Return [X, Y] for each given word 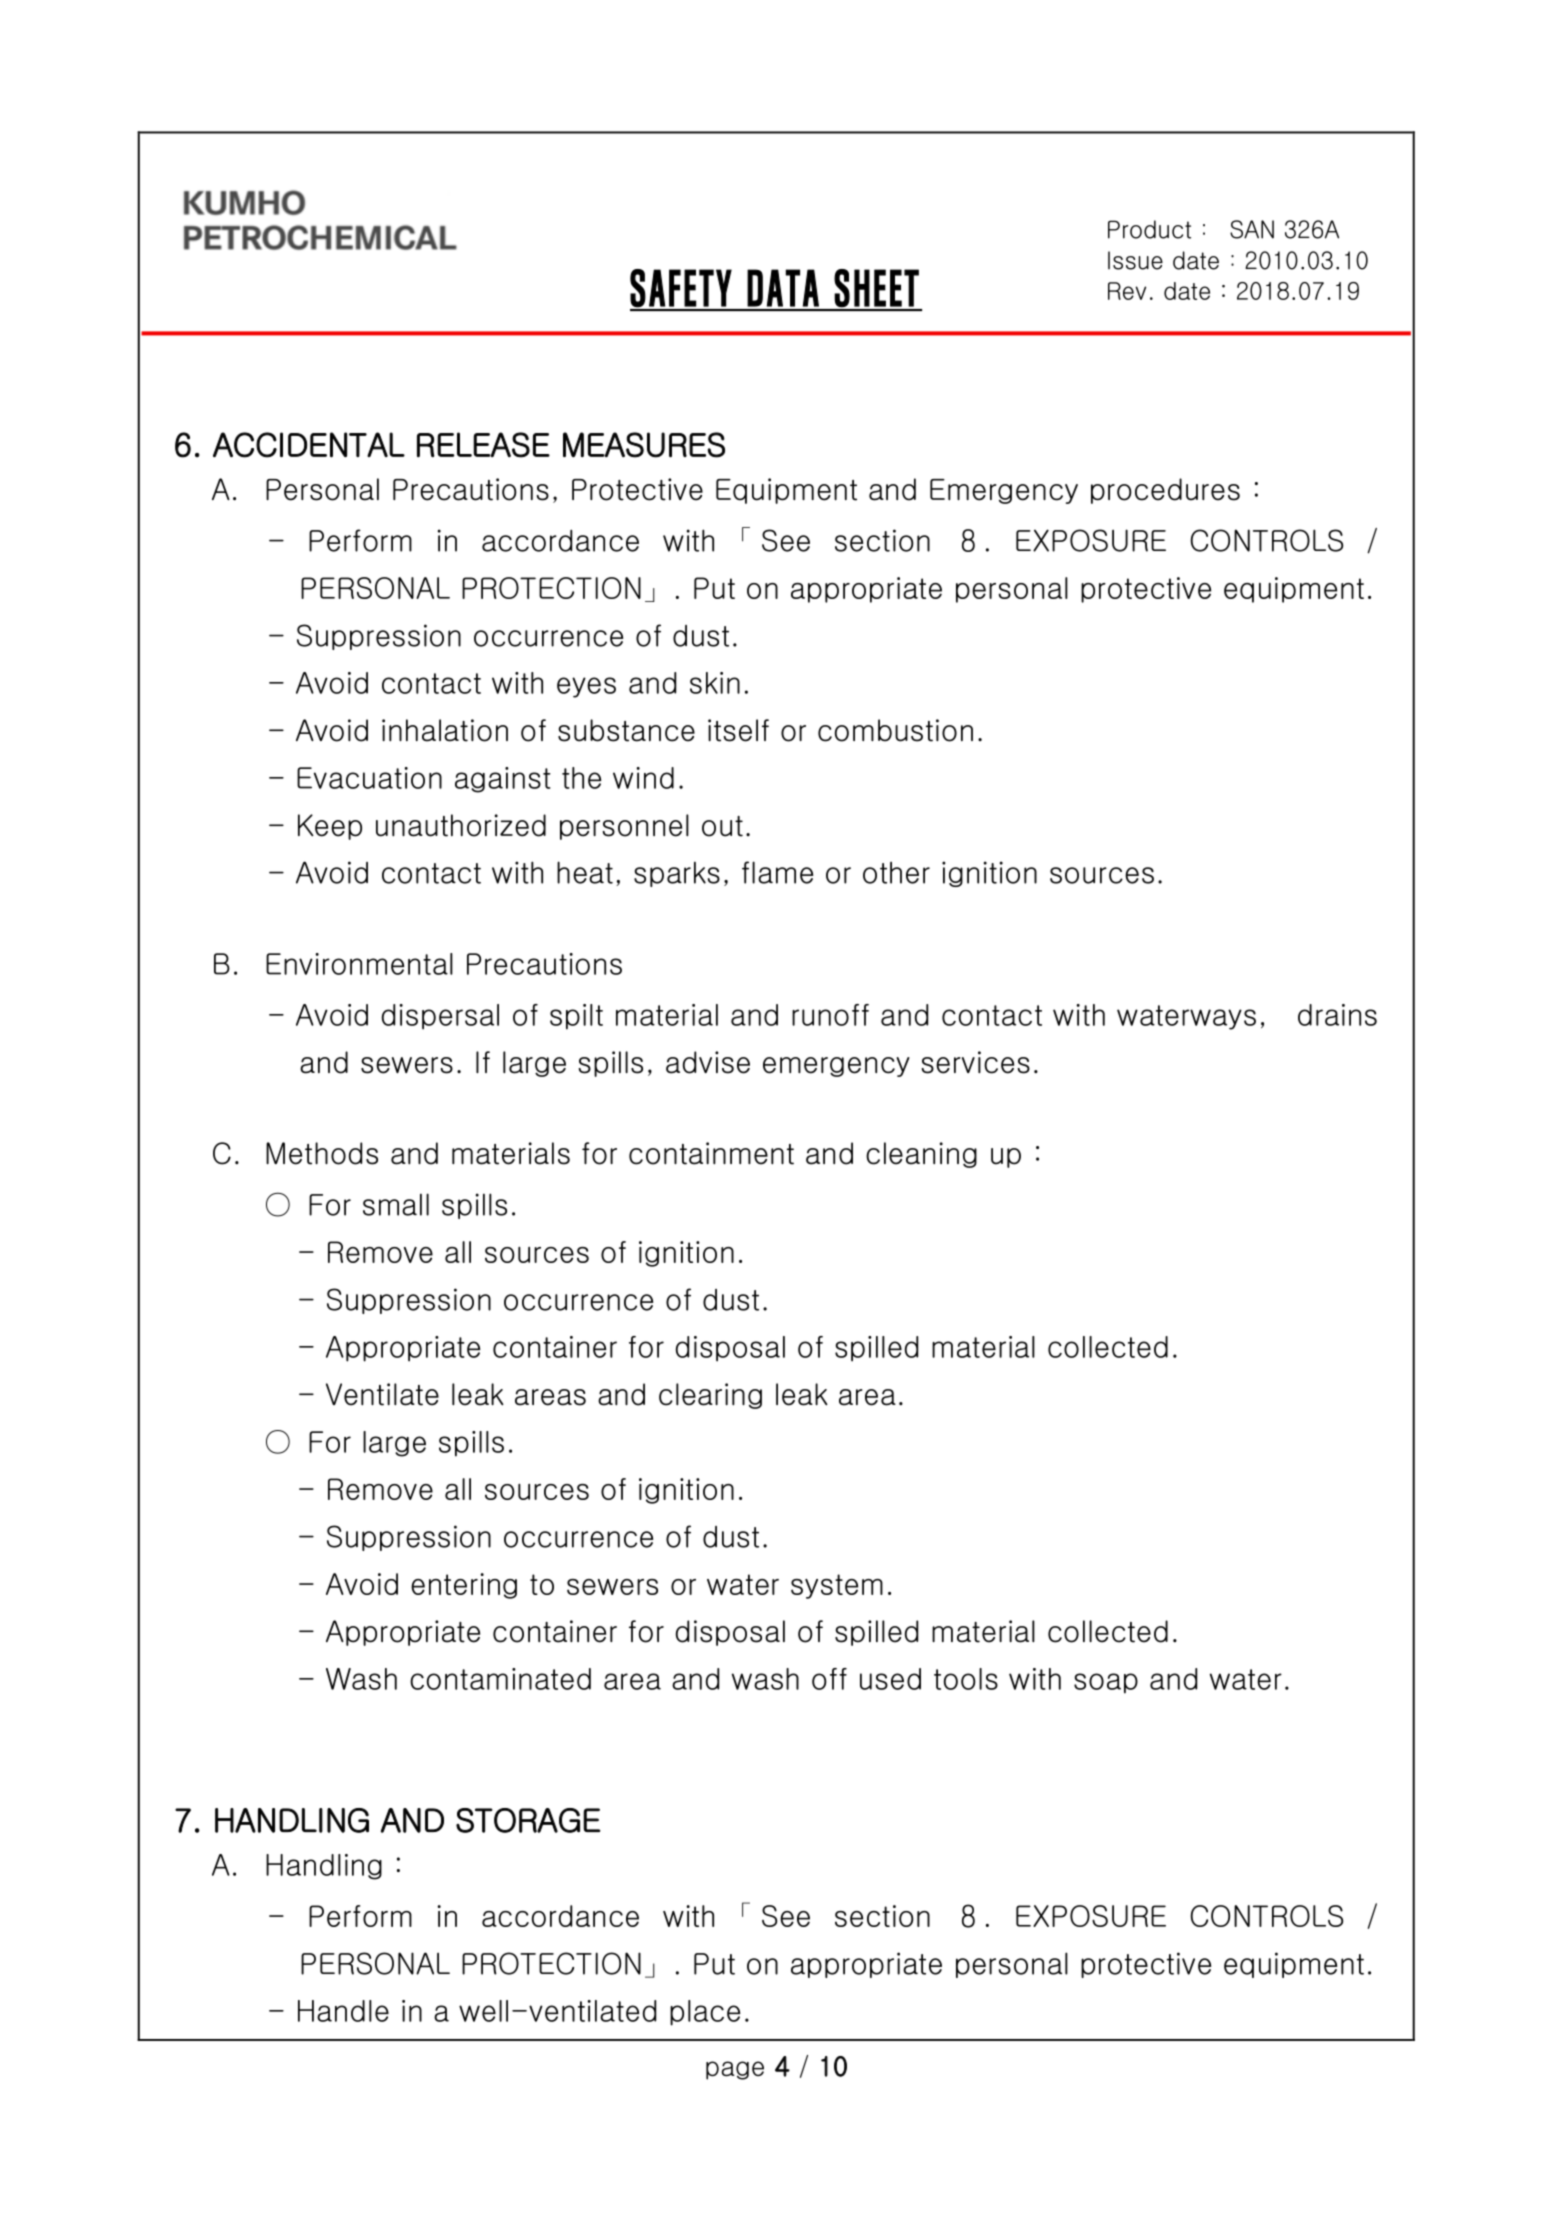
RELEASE [483, 445]
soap [1106, 1683]
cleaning [921, 1155]
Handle [343, 2011]
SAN [1252, 229]
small [396, 1204]
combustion [895, 730]
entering [464, 1586]
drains [1337, 1015]
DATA [783, 288]
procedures [1165, 491]
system [837, 1586]
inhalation [445, 730]
